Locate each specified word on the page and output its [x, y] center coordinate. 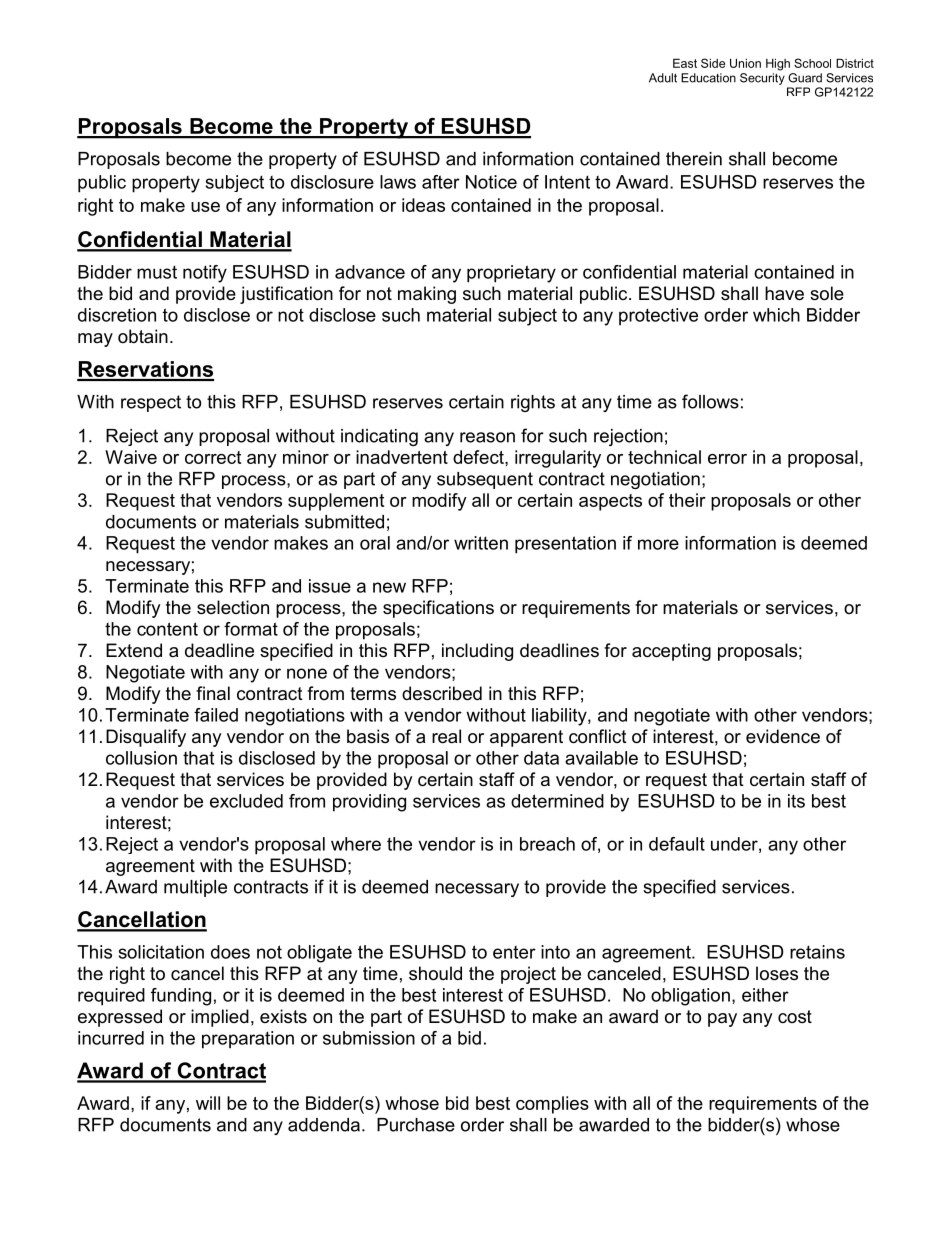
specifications [438, 609]
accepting [671, 652]
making [427, 295]
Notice [491, 182]
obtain [143, 336]
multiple [195, 888]
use [205, 207]
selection [233, 607]
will [208, 1103]
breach [547, 844]
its [796, 801]
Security [762, 79]
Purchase [416, 1125]
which [776, 315]
